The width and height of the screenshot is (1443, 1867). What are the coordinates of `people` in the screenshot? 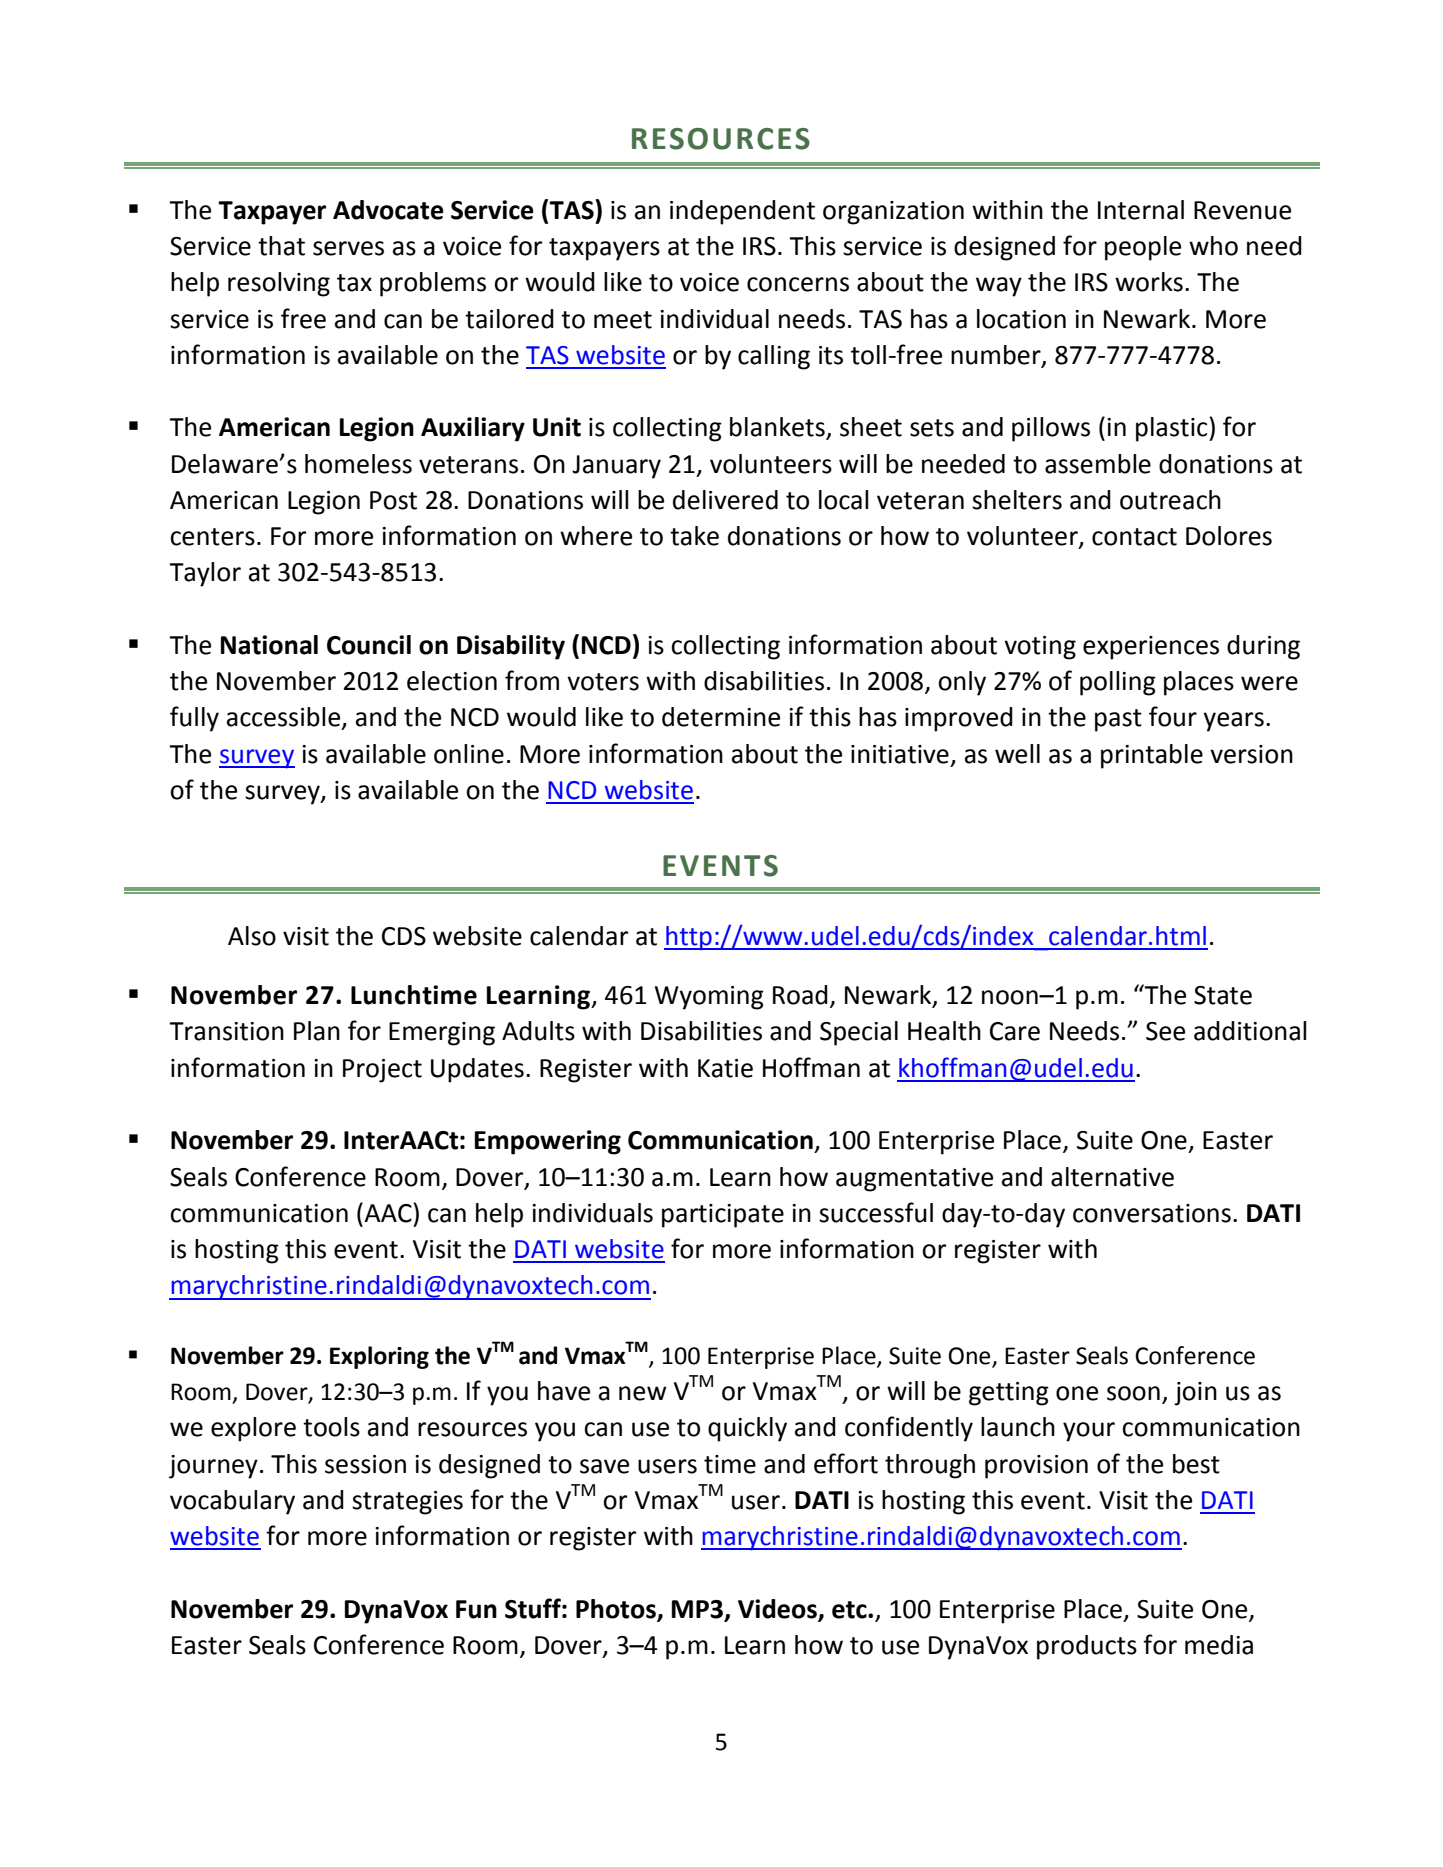 It's located at (1143, 248).
